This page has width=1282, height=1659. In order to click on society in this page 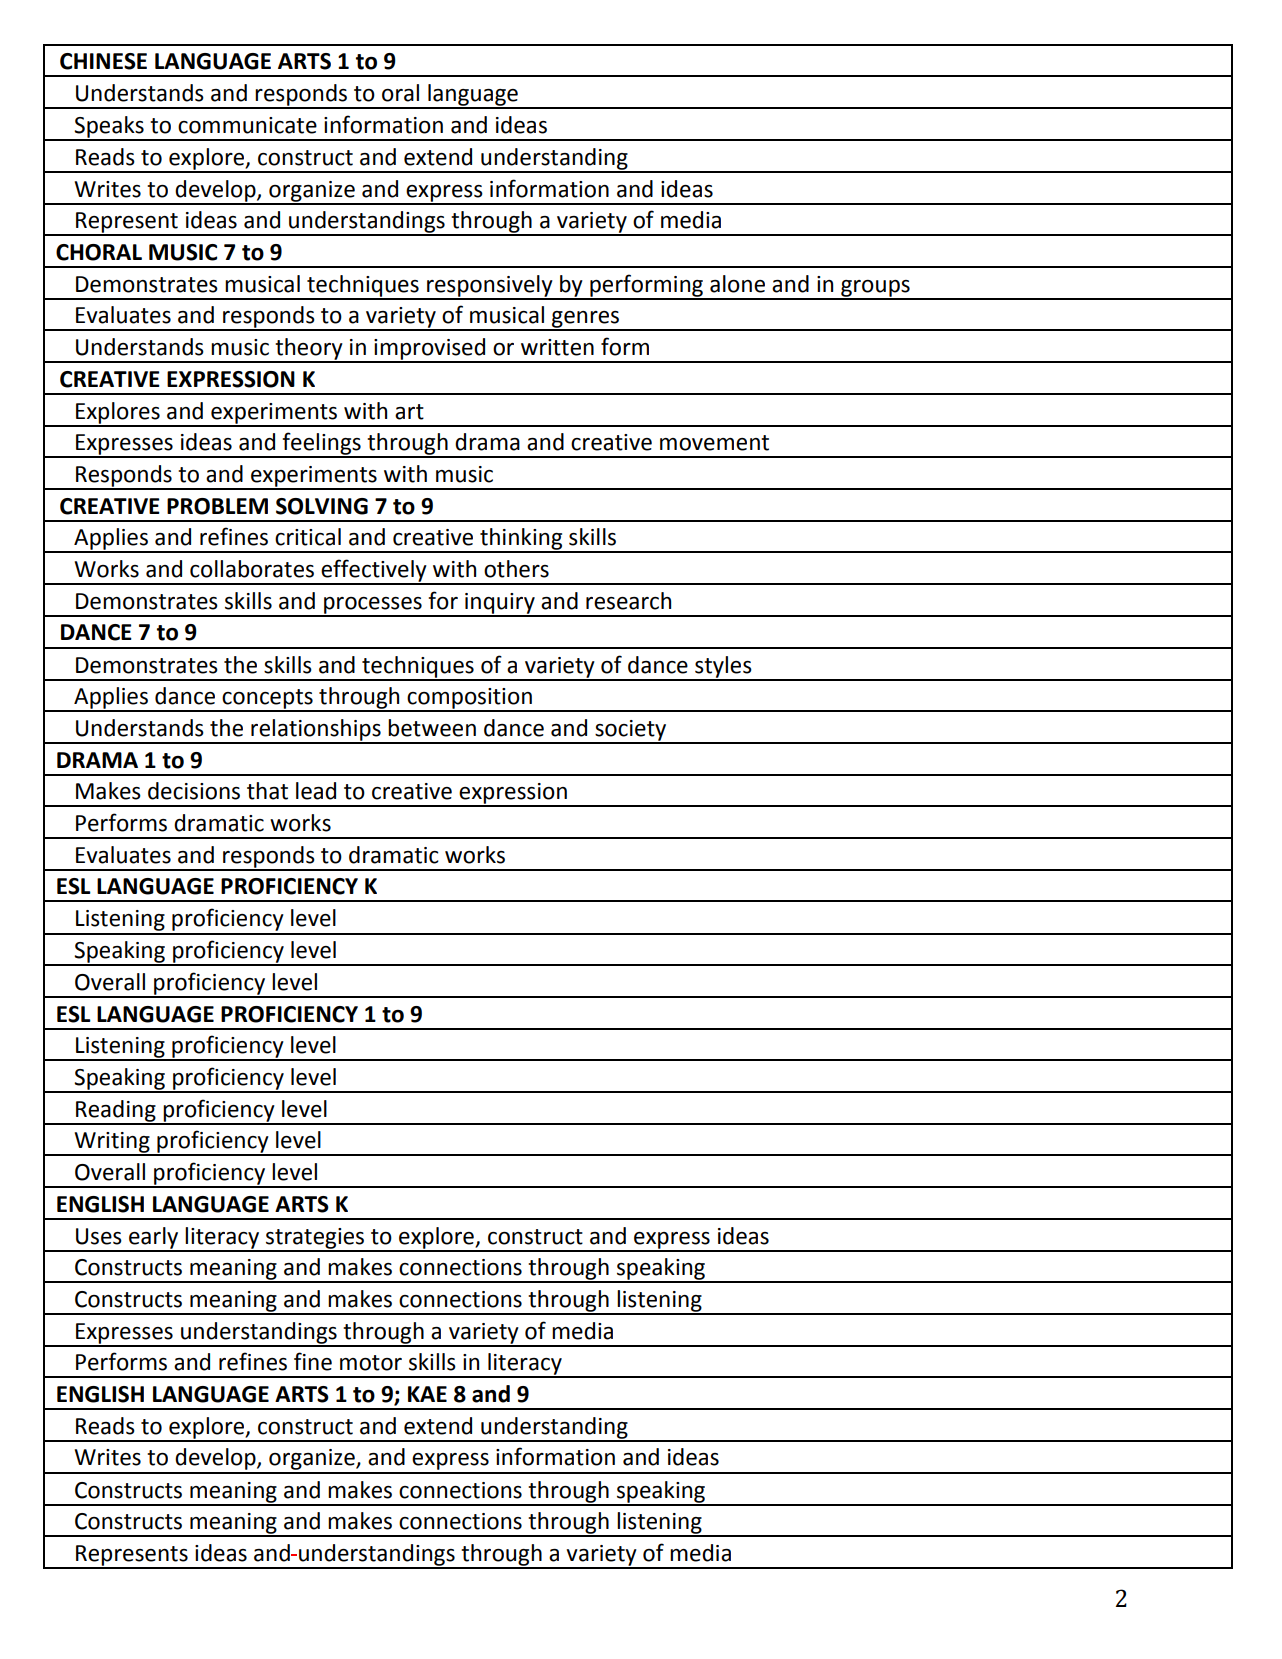, I will do `click(631, 731)`.
